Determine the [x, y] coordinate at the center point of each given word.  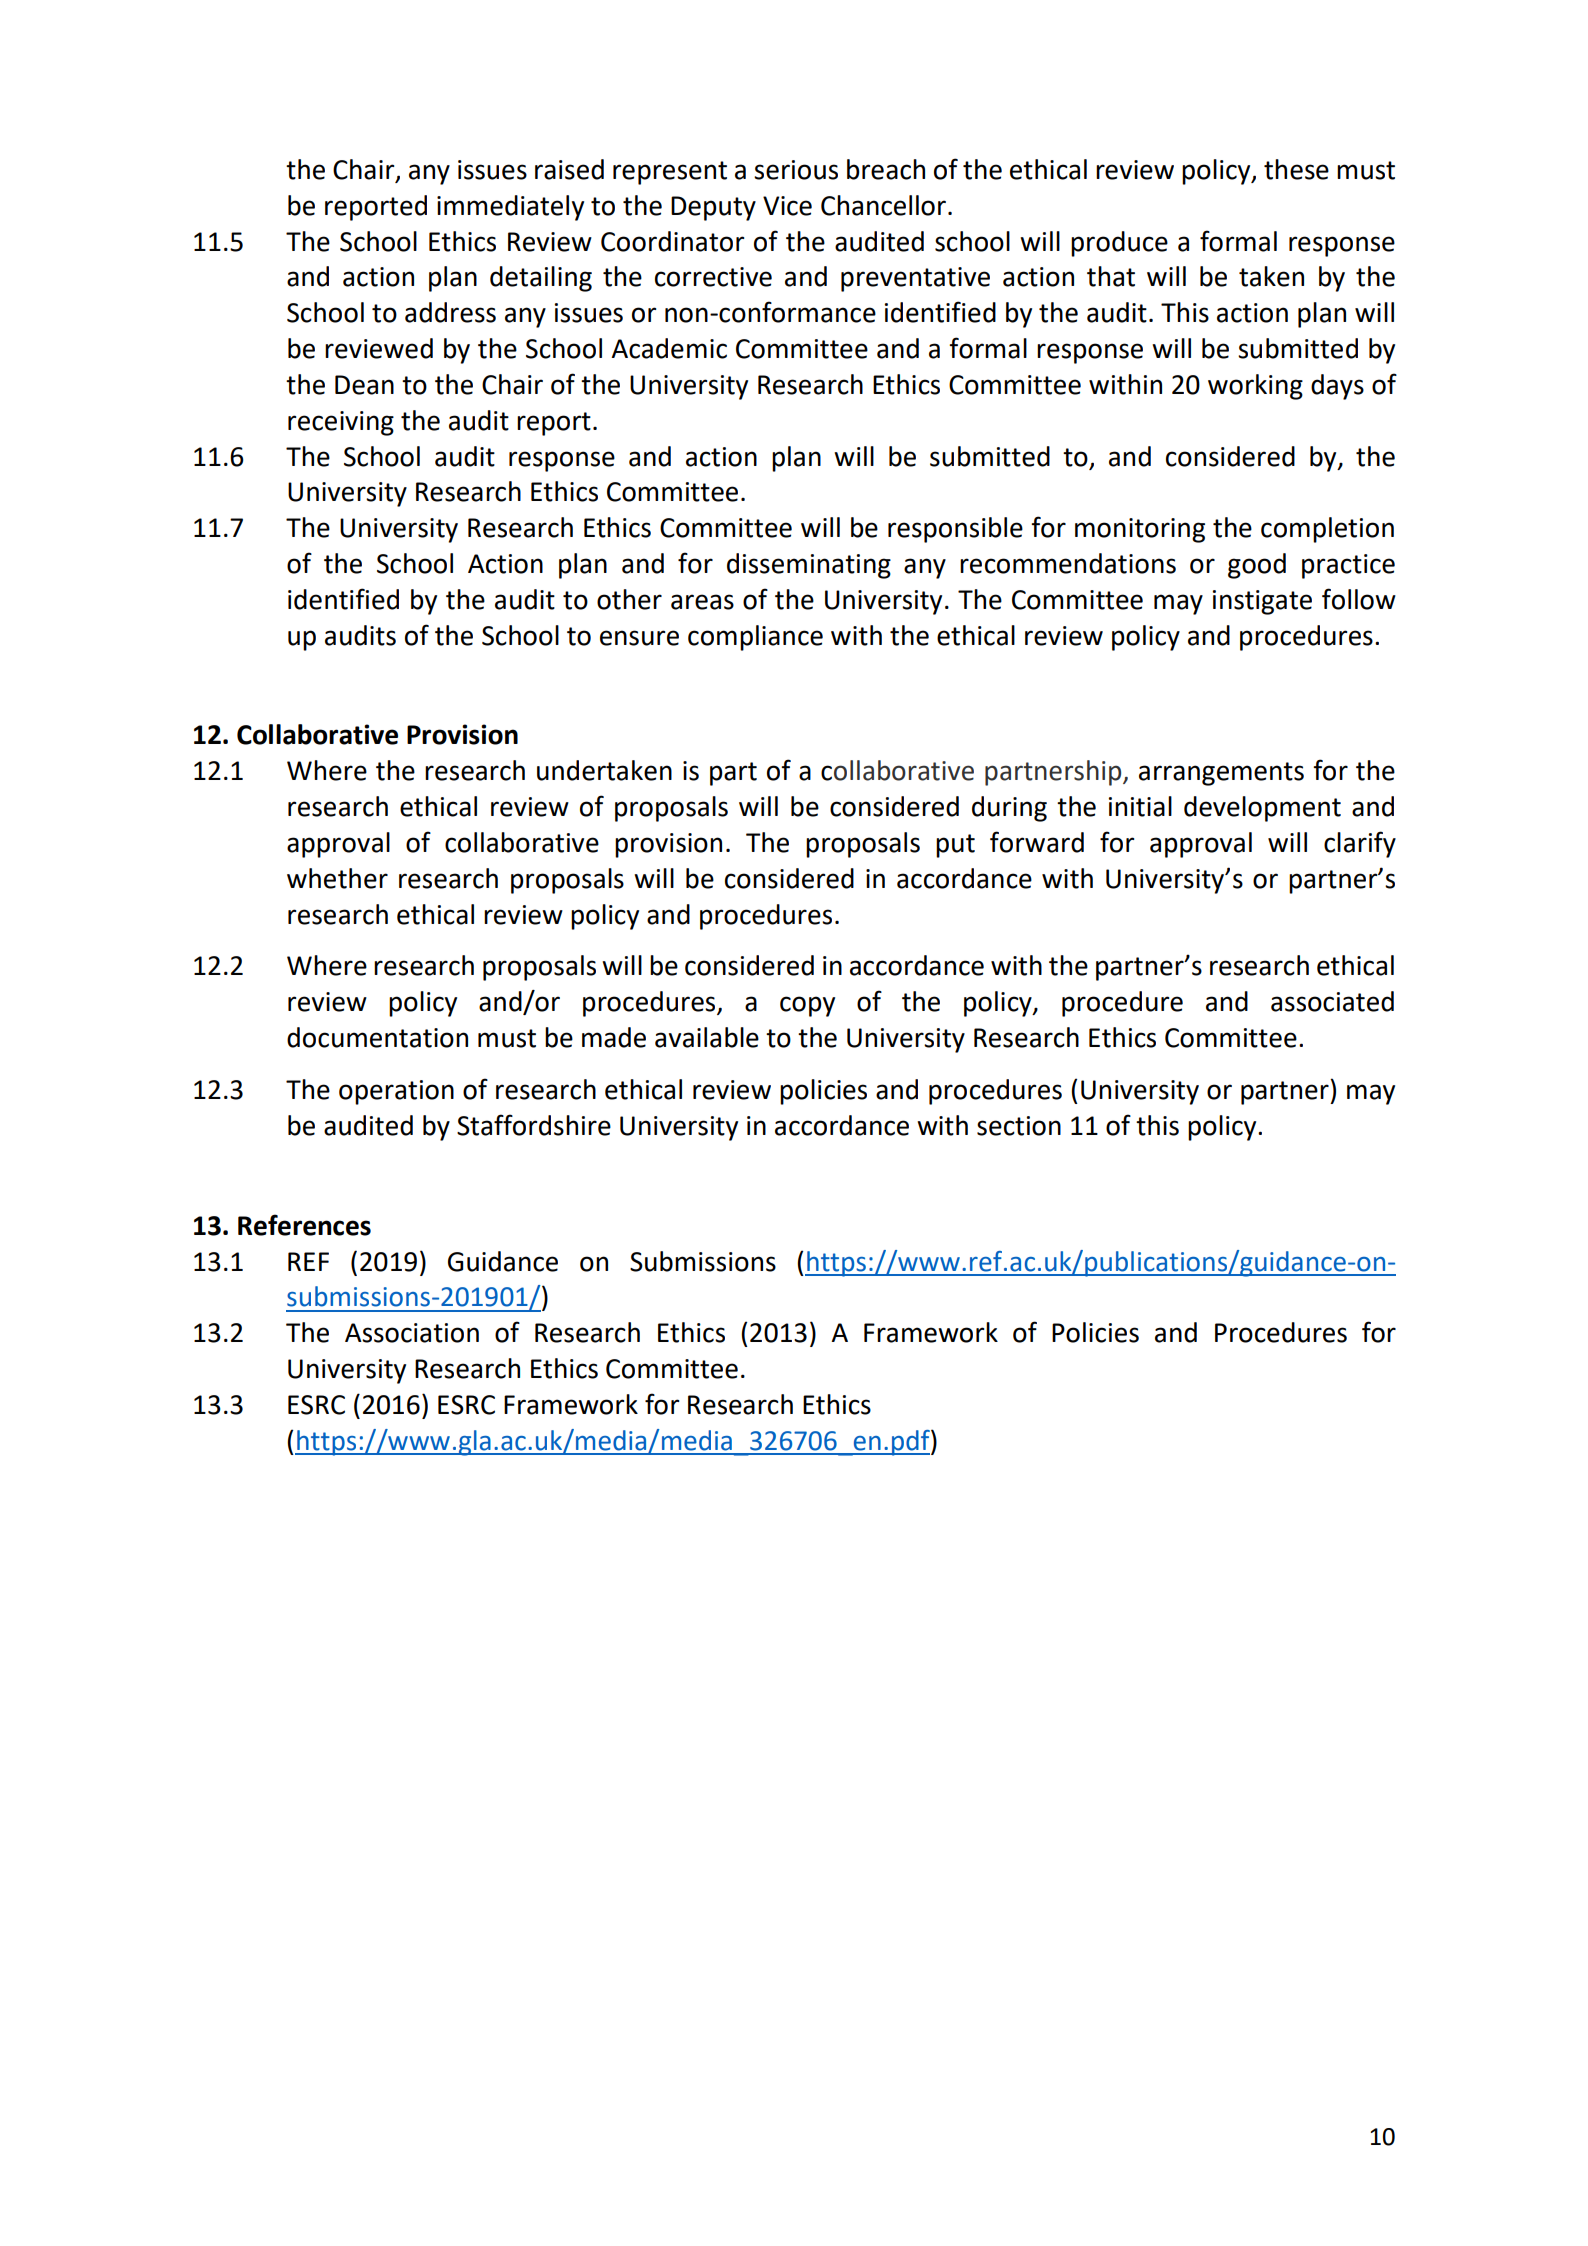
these [1296, 169]
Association [412, 1333]
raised [569, 169]
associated [1332, 1001]
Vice [787, 206]
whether [337, 878]
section [1019, 1126]
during [1009, 809]
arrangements [1221, 774]
